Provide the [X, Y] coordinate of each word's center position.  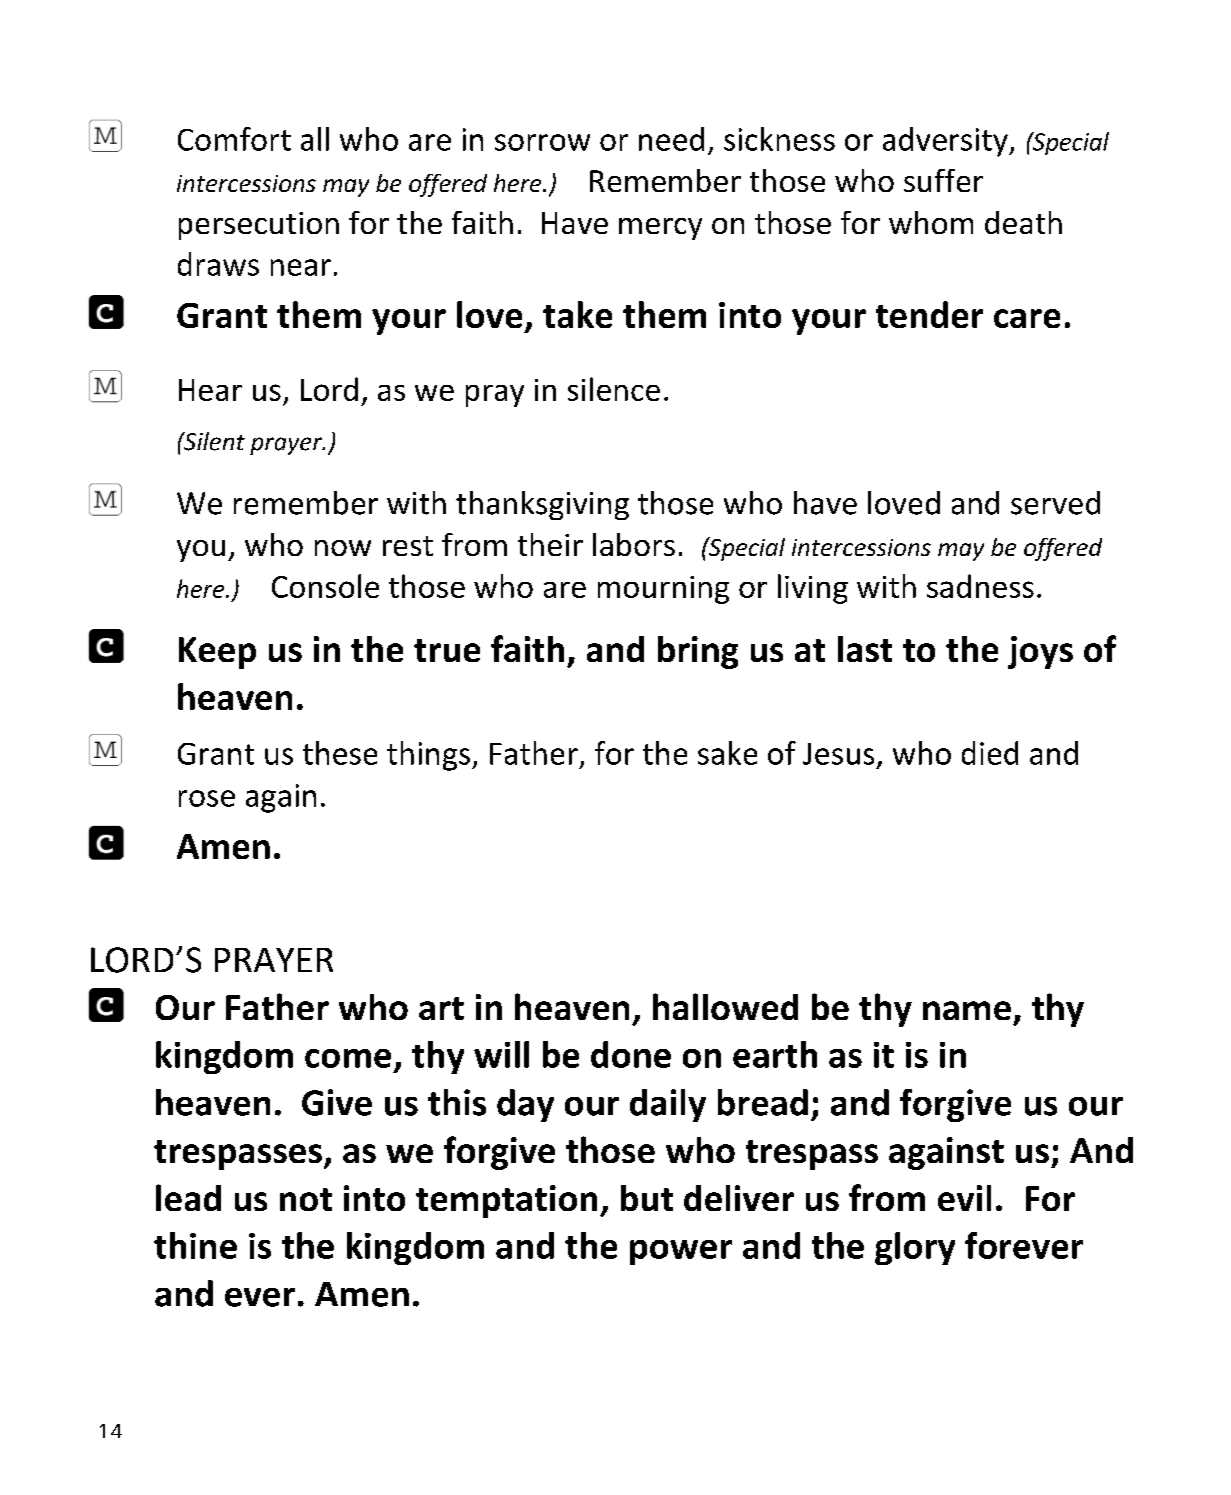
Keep [217, 653]
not [306, 1199]
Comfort [234, 139]
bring [698, 652]
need [671, 139]
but [647, 1198]
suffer [943, 180]
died [990, 753]
